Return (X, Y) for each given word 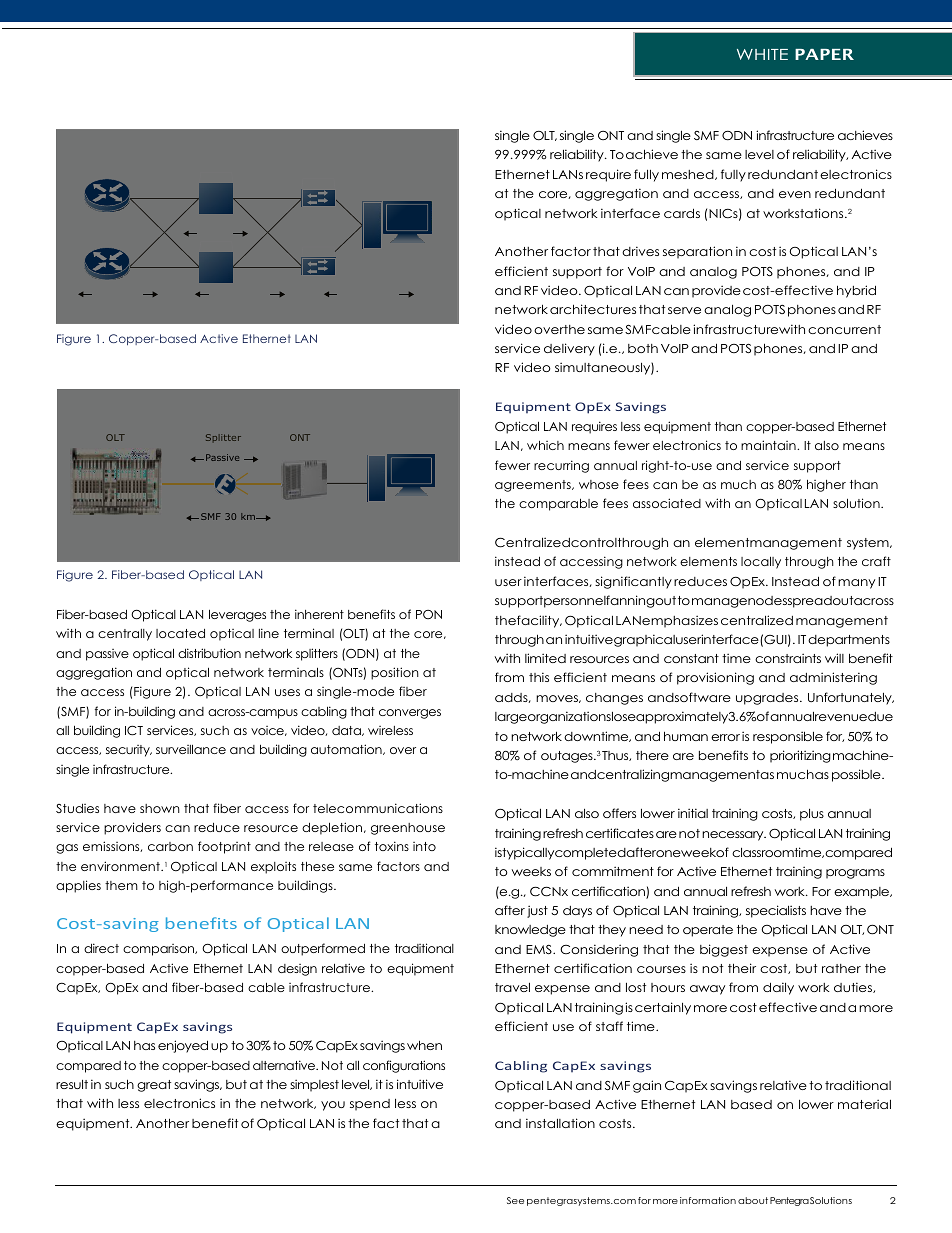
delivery (569, 349)
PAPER (824, 54)
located (180, 633)
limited (545, 658)
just (537, 911)
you (333, 1106)
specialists (776, 911)
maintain (769, 445)
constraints (788, 658)
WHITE (762, 54)
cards (682, 213)
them (121, 885)
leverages (237, 615)
